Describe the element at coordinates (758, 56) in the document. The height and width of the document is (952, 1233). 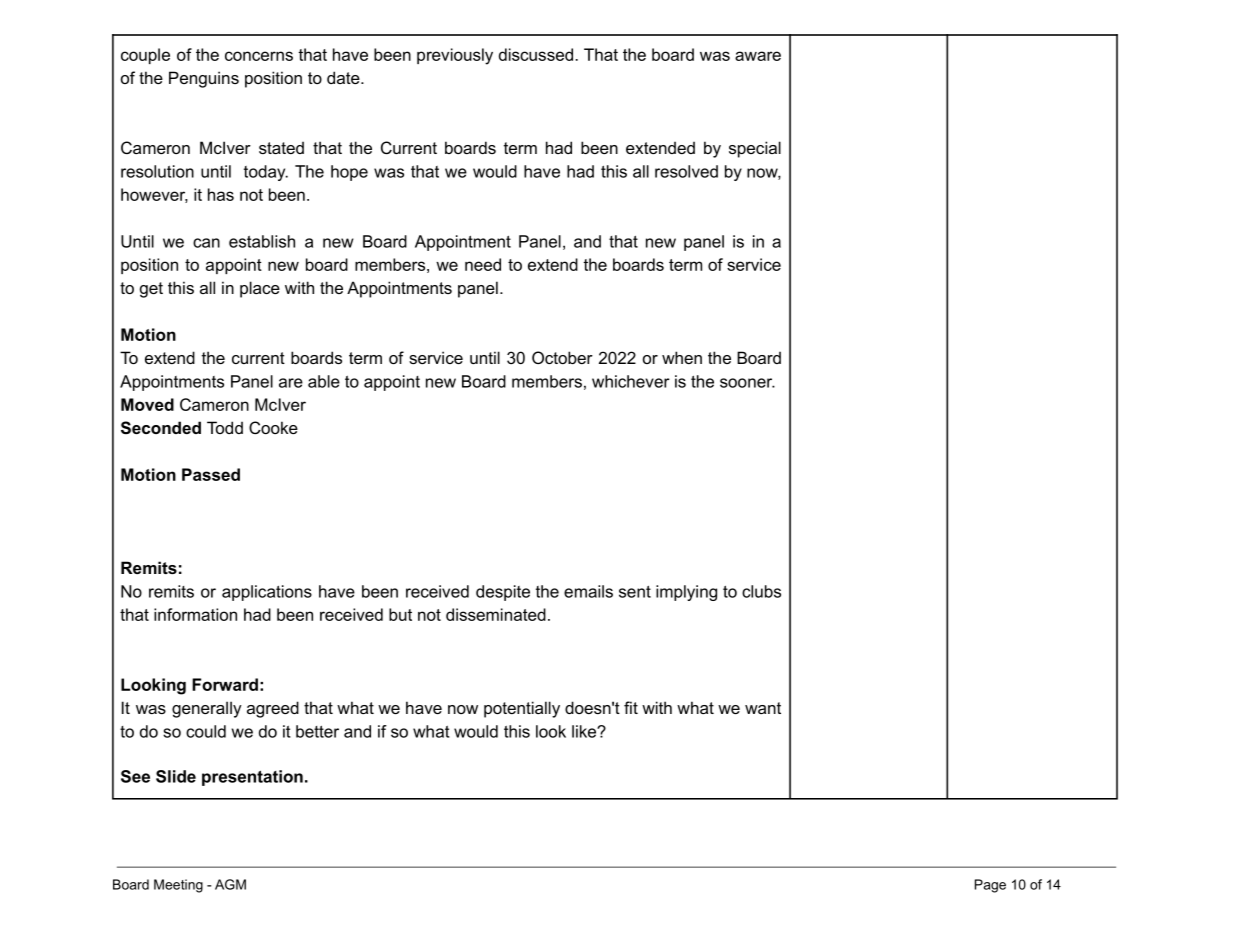
I see `aware` at that location.
